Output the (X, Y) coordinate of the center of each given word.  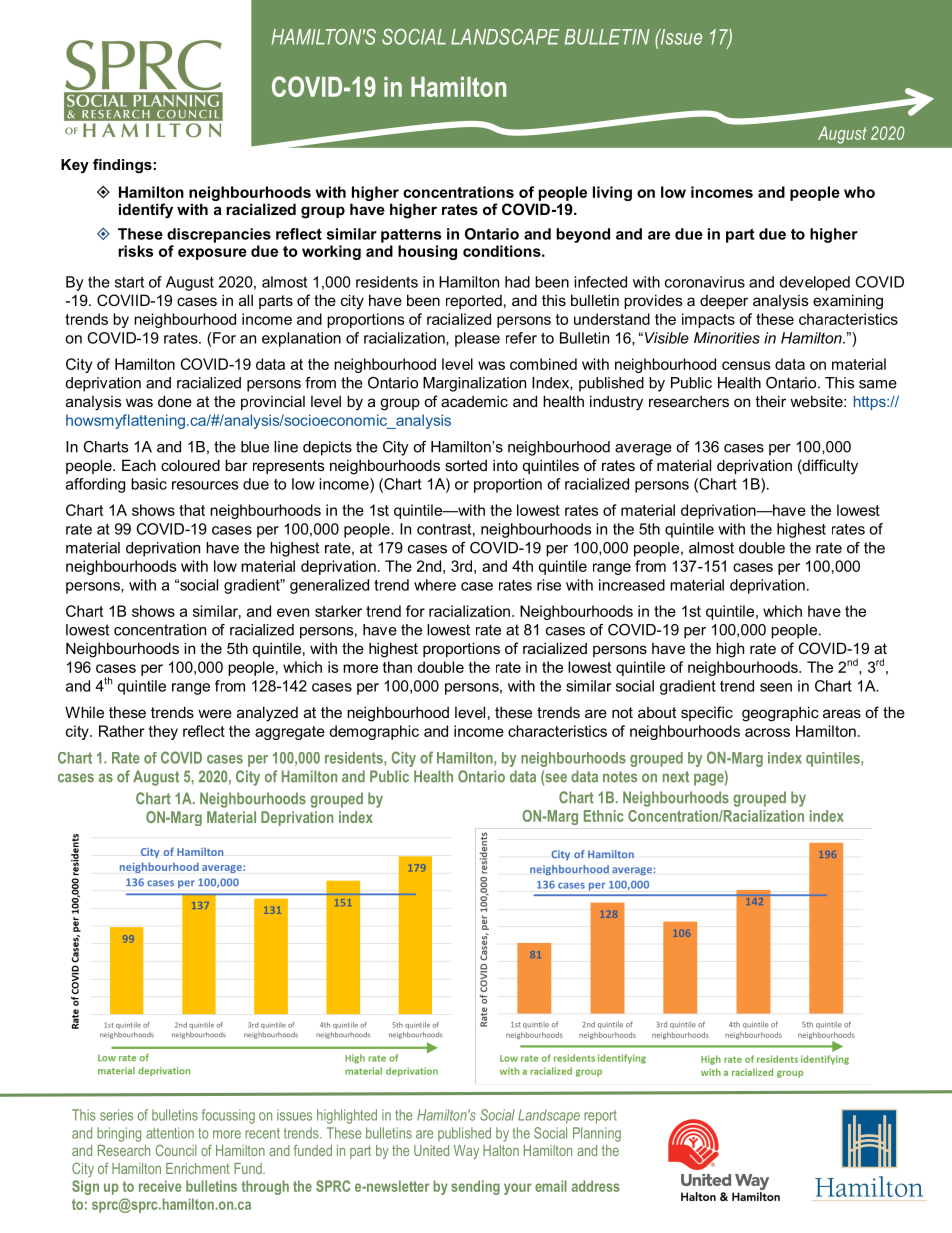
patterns (411, 236)
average (643, 450)
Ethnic (604, 816)
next (676, 777)
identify (146, 211)
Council (176, 1150)
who (859, 192)
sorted (466, 465)
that (192, 510)
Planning (597, 1134)
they (163, 732)
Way (466, 1152)
